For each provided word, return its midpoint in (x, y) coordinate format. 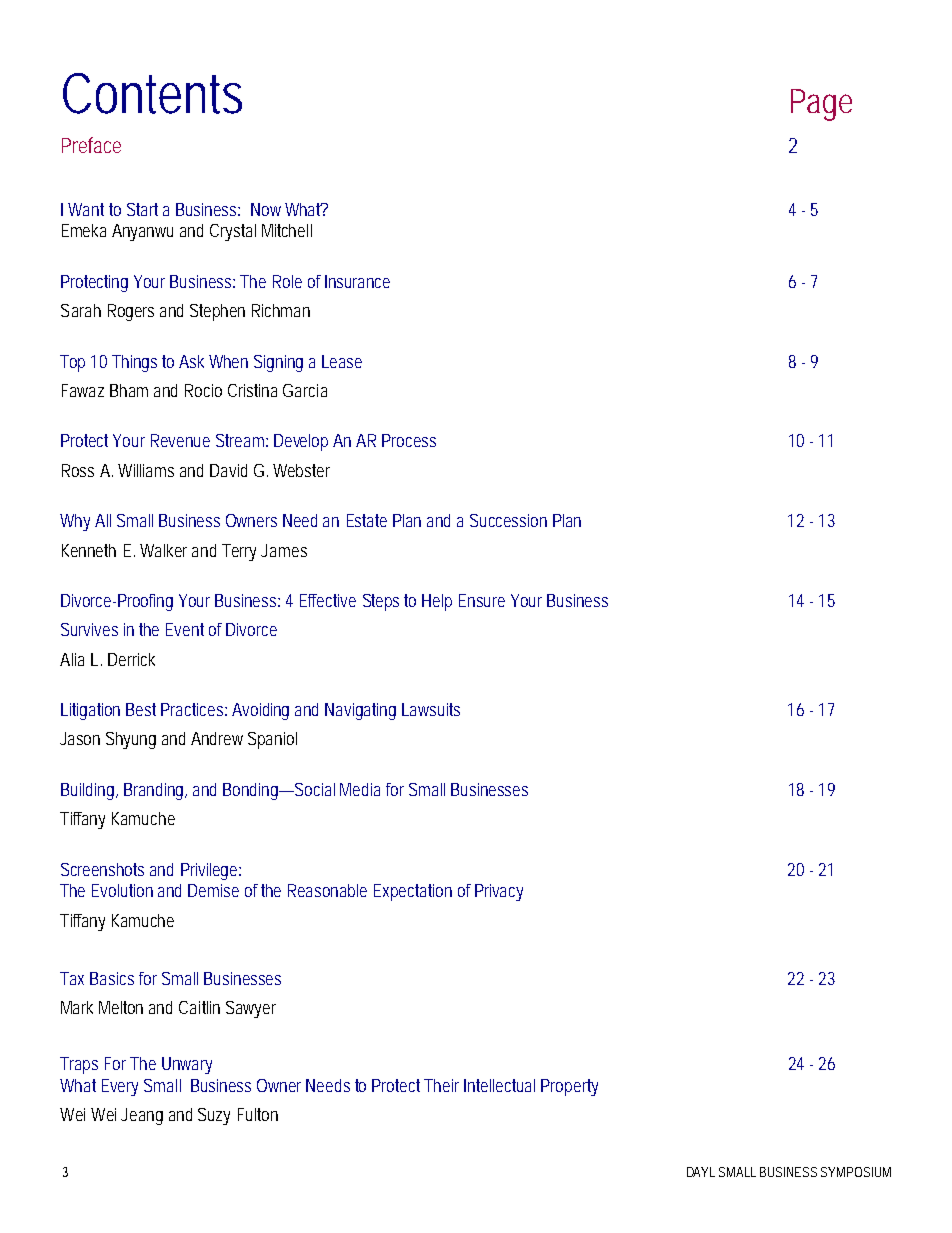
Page (820, 105)
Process (409, 440)
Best (141, 709)
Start (142, 209)
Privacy (499, 892)
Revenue (180, 440)
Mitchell (287, 230)
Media (360, 789)
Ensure (482, 600)
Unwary (187, 1065)
